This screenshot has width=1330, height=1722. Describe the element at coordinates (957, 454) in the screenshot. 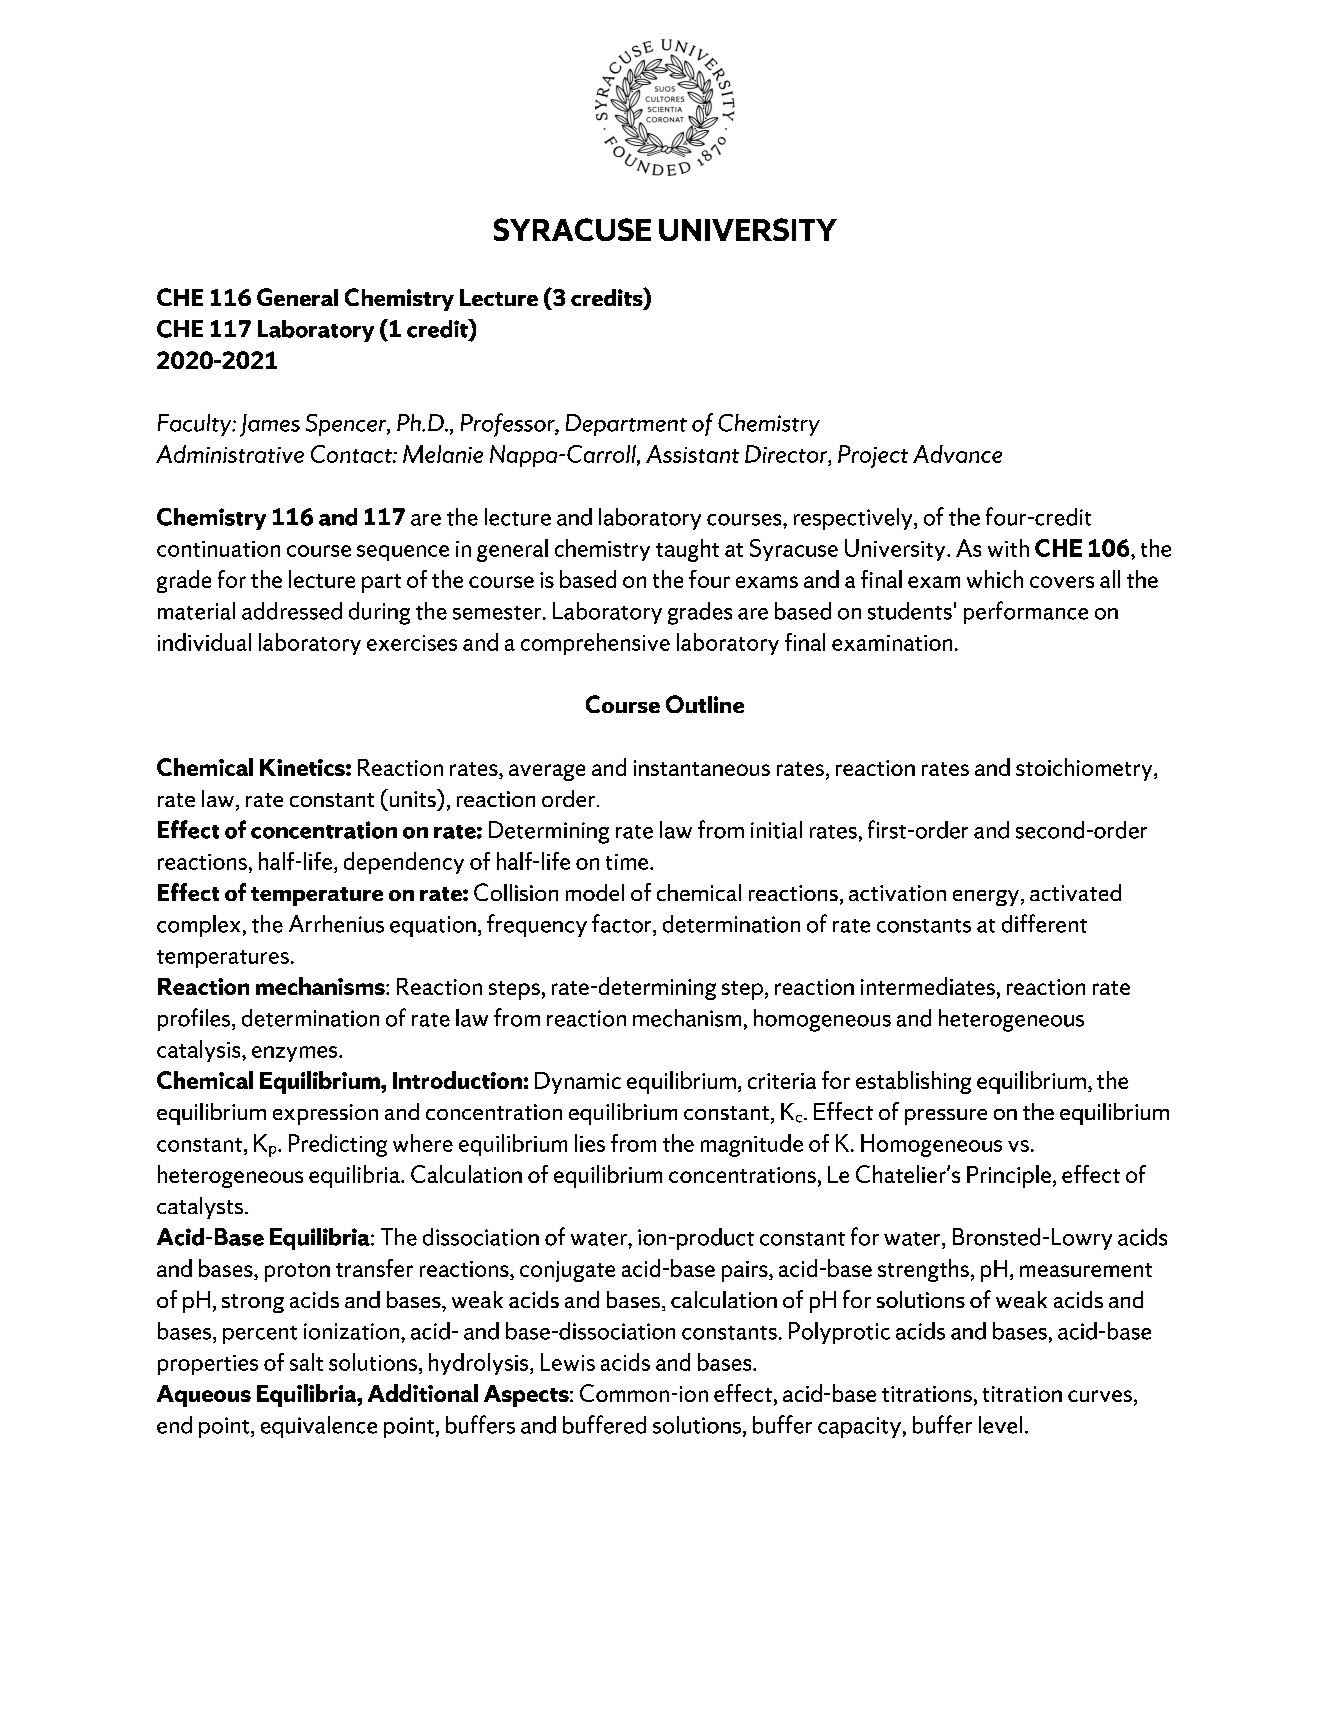

I see `Advance` at that location.
